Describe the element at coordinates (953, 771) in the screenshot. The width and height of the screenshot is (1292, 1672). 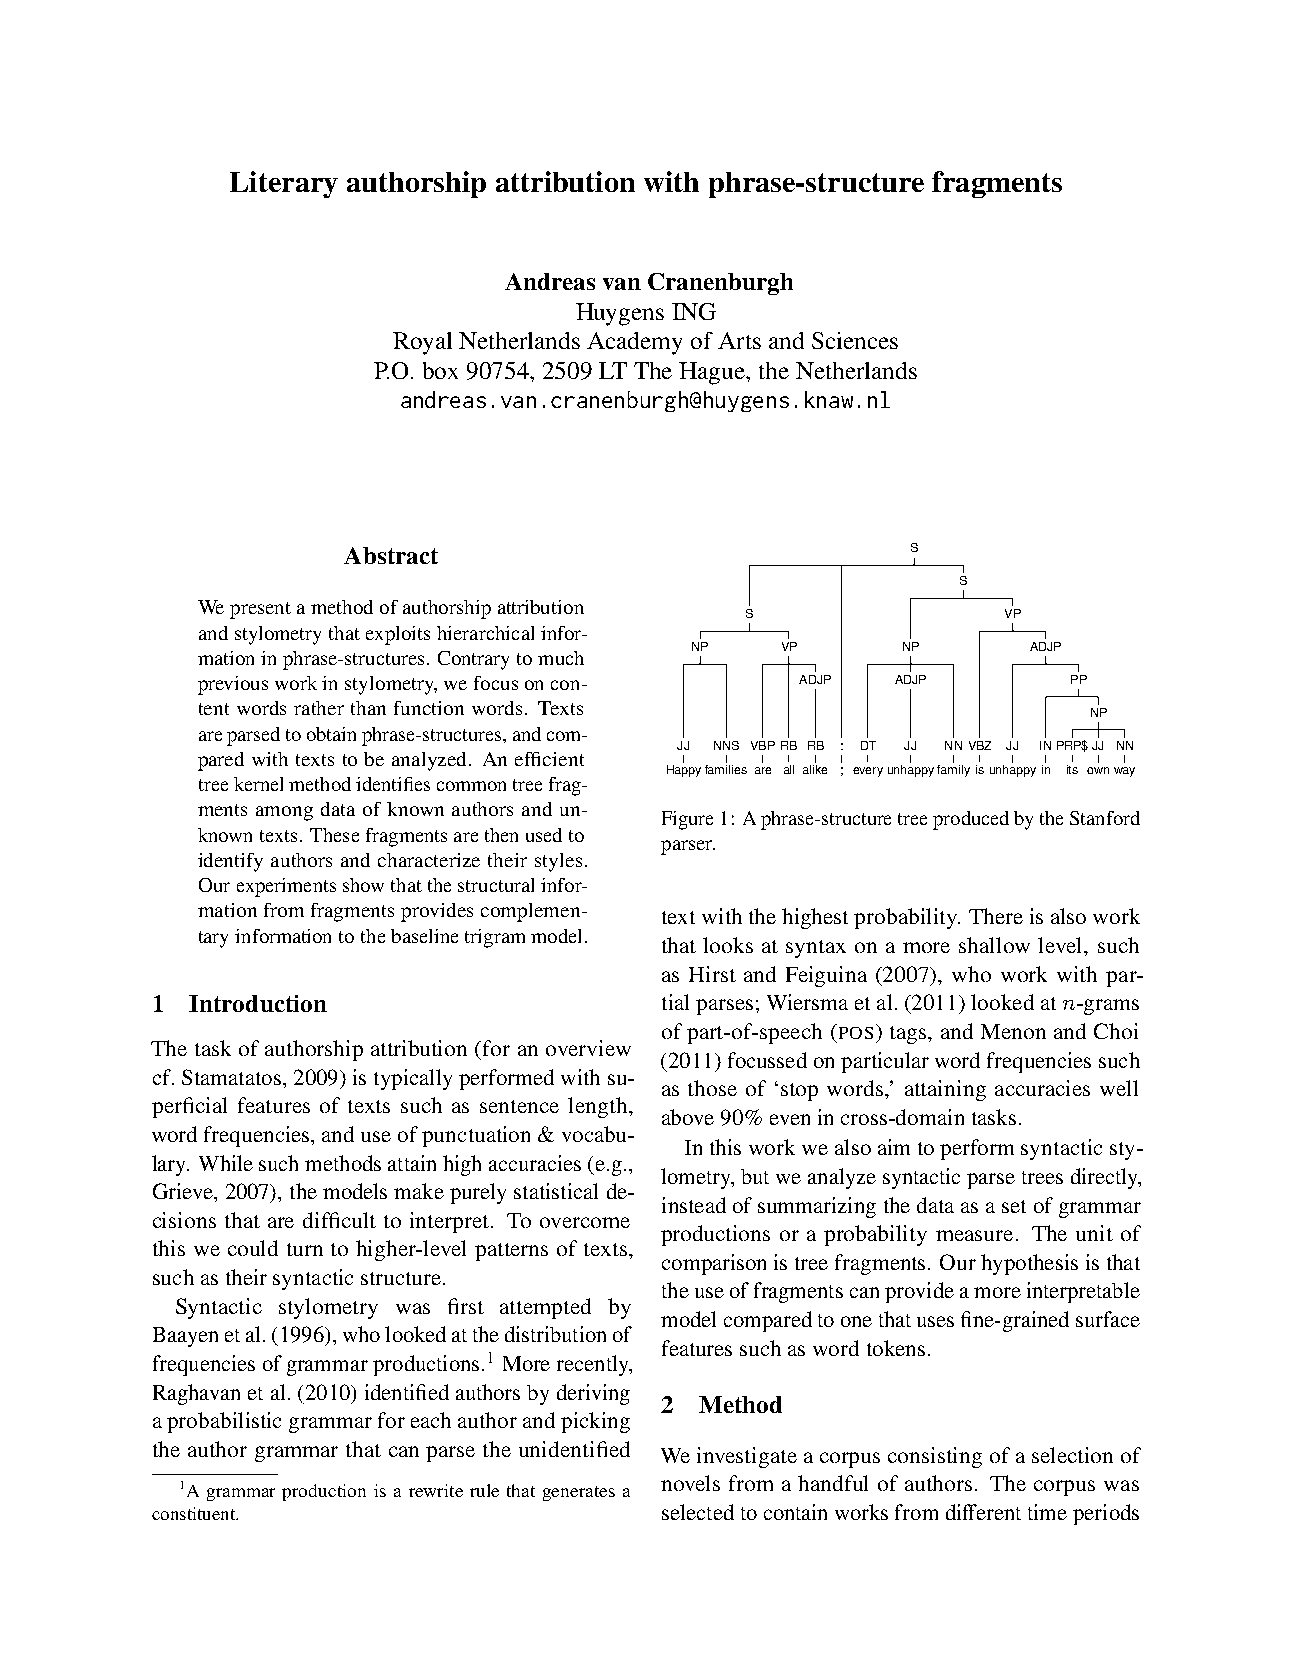
I see `family` at that location.
